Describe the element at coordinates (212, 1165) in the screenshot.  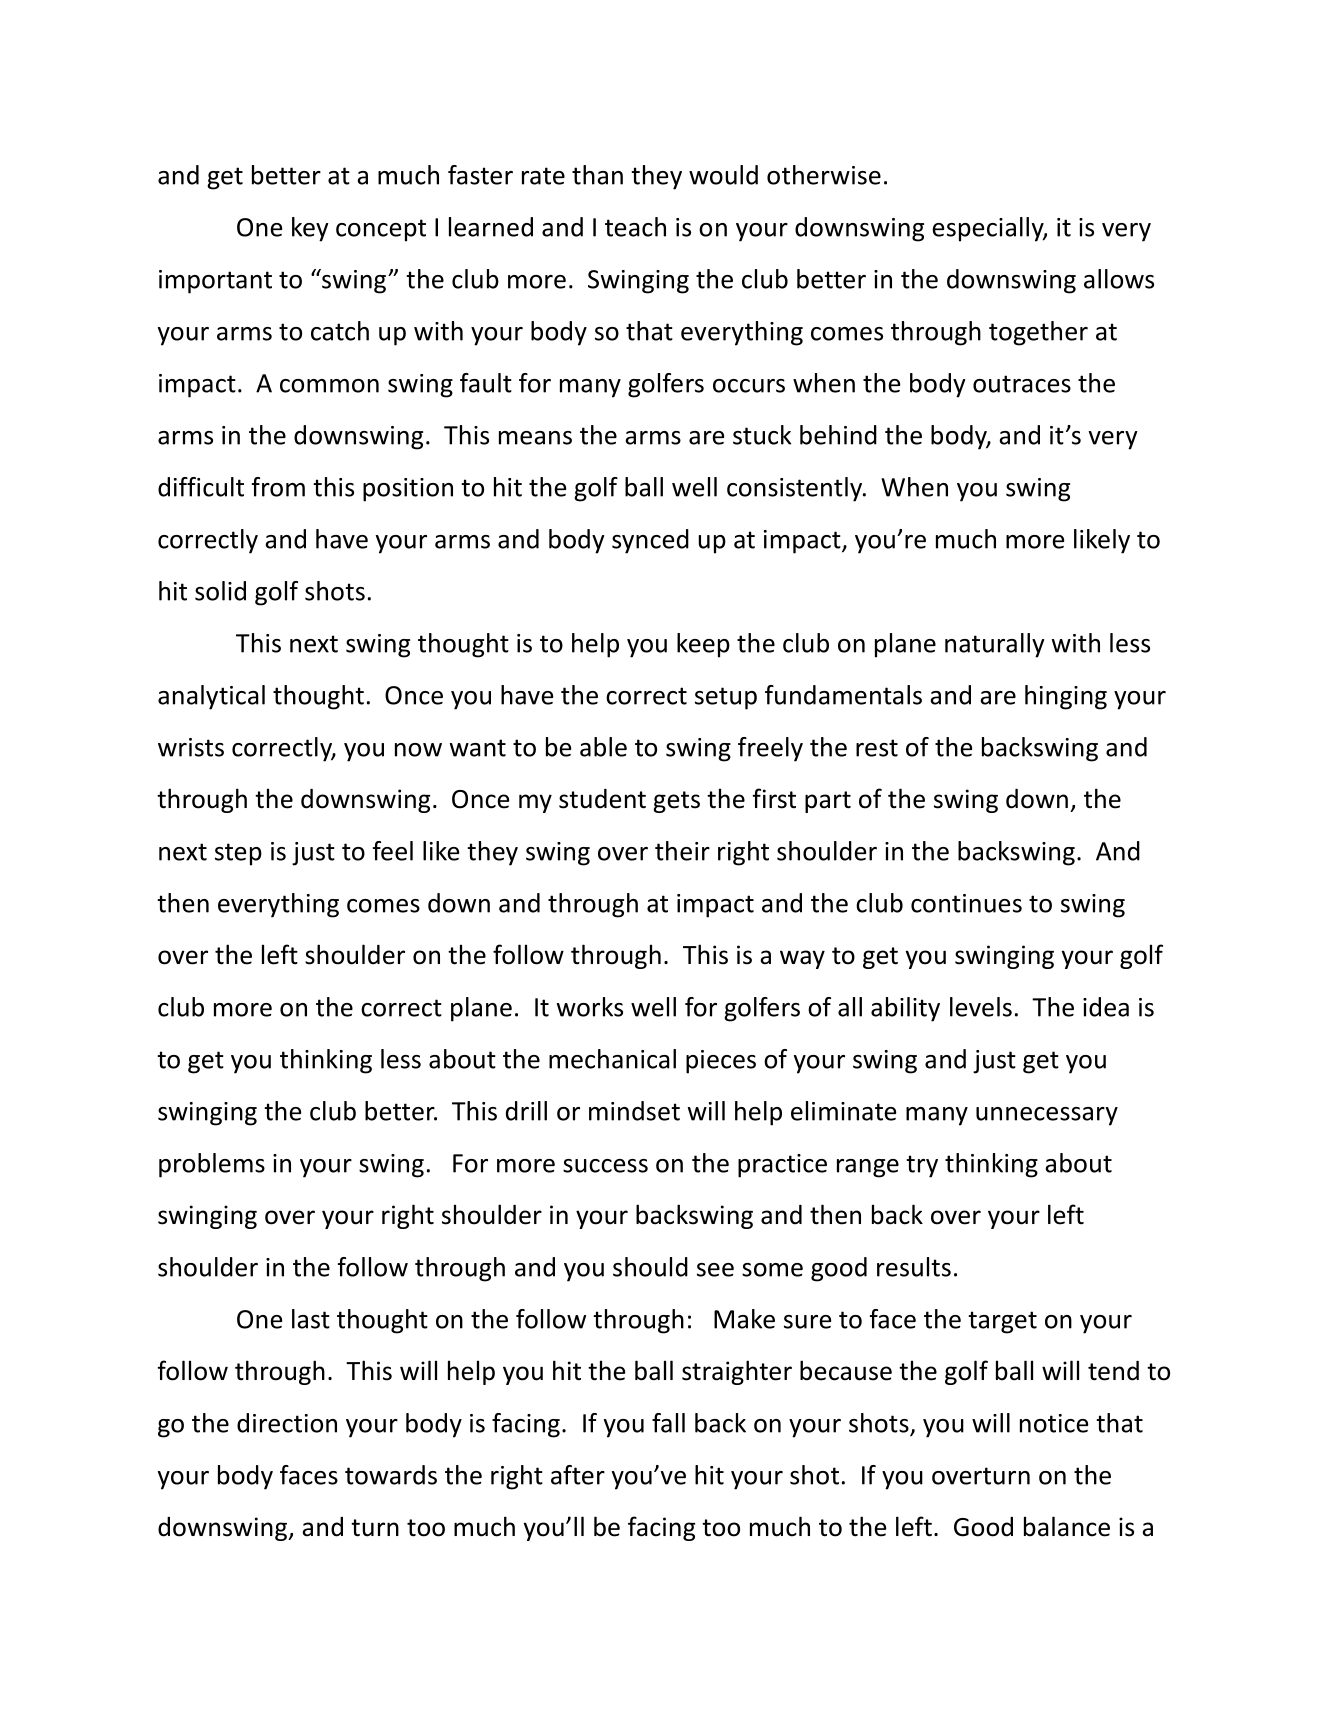
I see `problems` at that location.
